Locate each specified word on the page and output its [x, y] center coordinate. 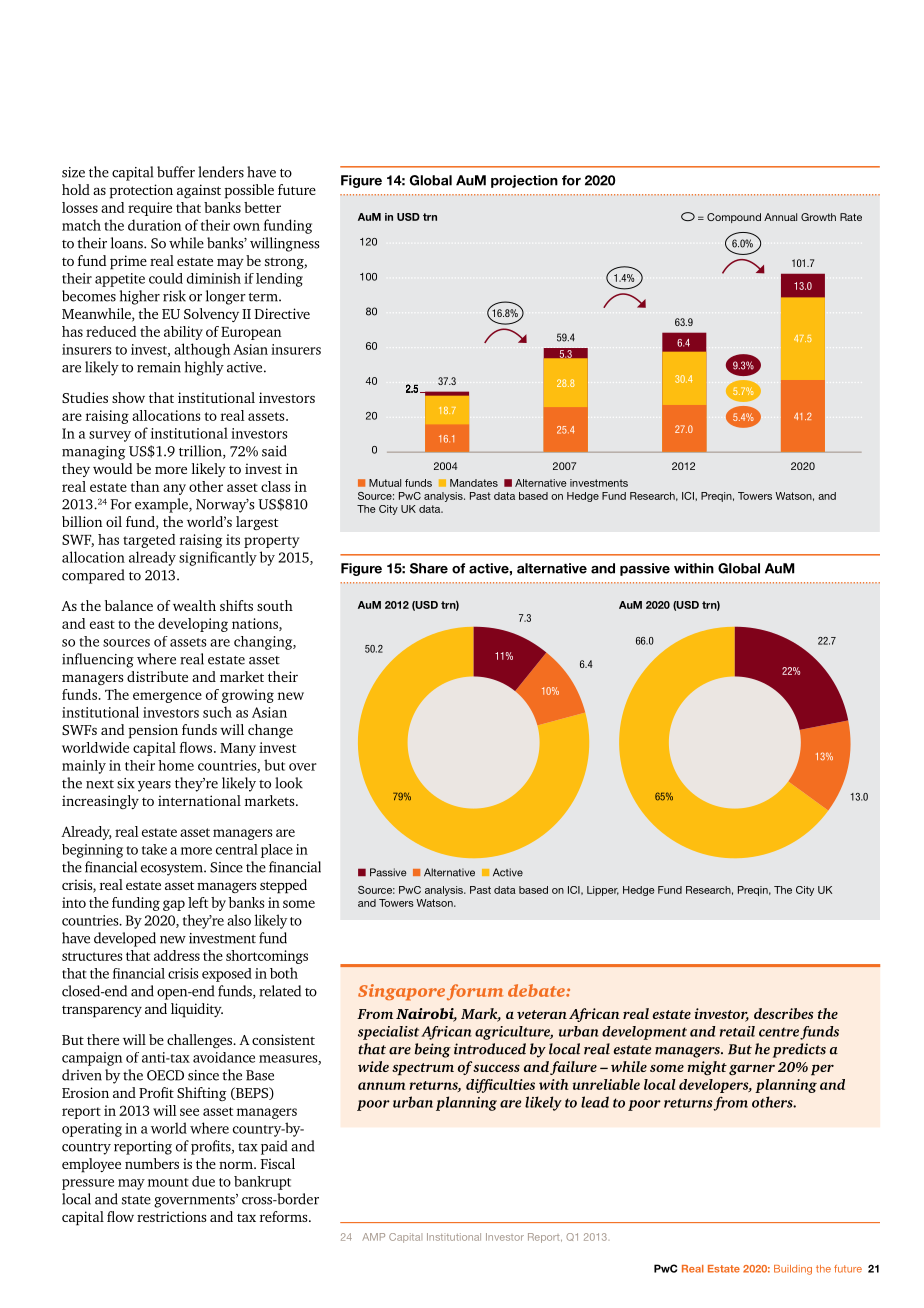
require [150, 209]
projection [524, 181]
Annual [780, 217]
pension [153, 731]
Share [429, 568]
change [270, 731]
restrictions [171, 1216]
